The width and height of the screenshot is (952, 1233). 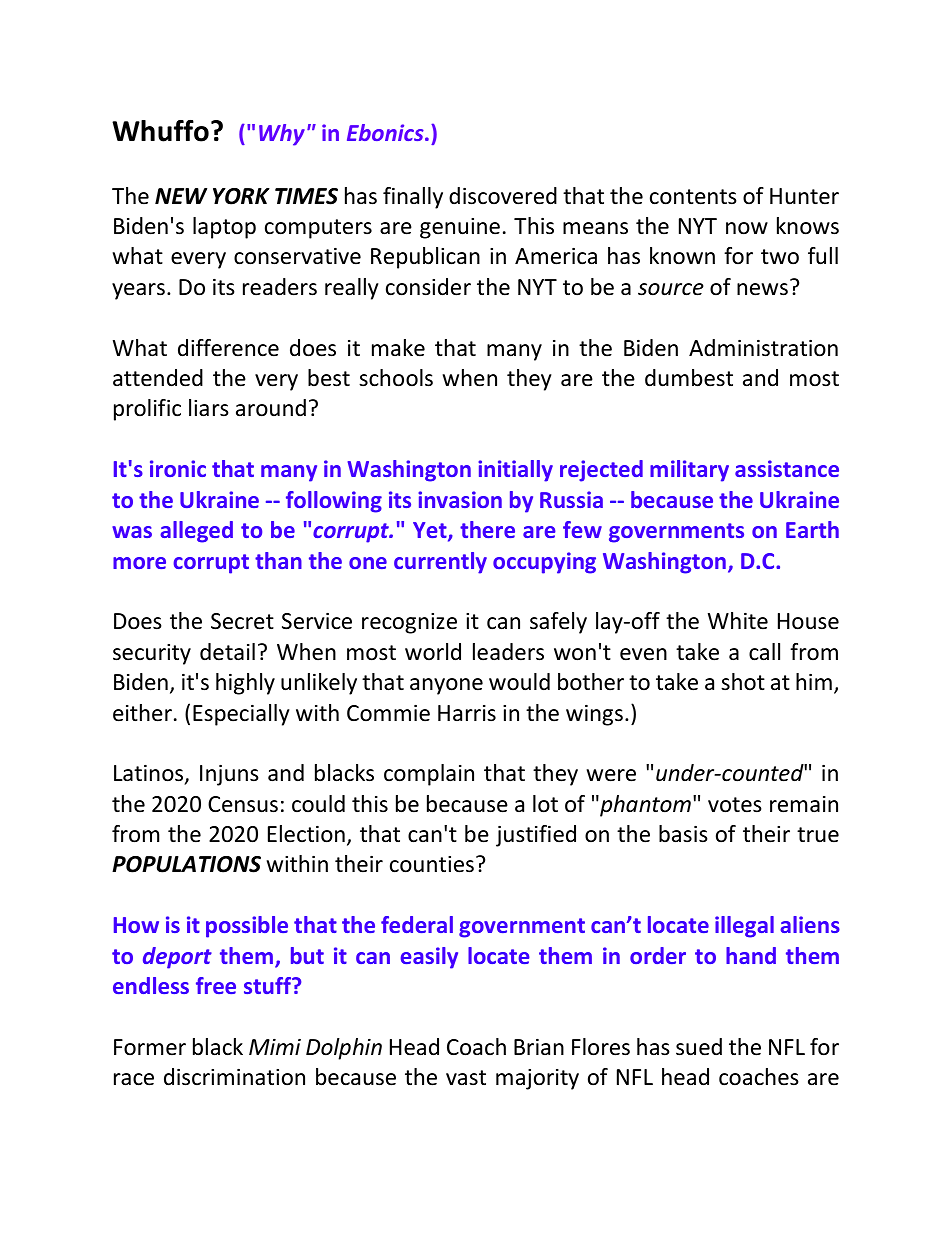 I want to click on votes, so click(x=735, y=805).
